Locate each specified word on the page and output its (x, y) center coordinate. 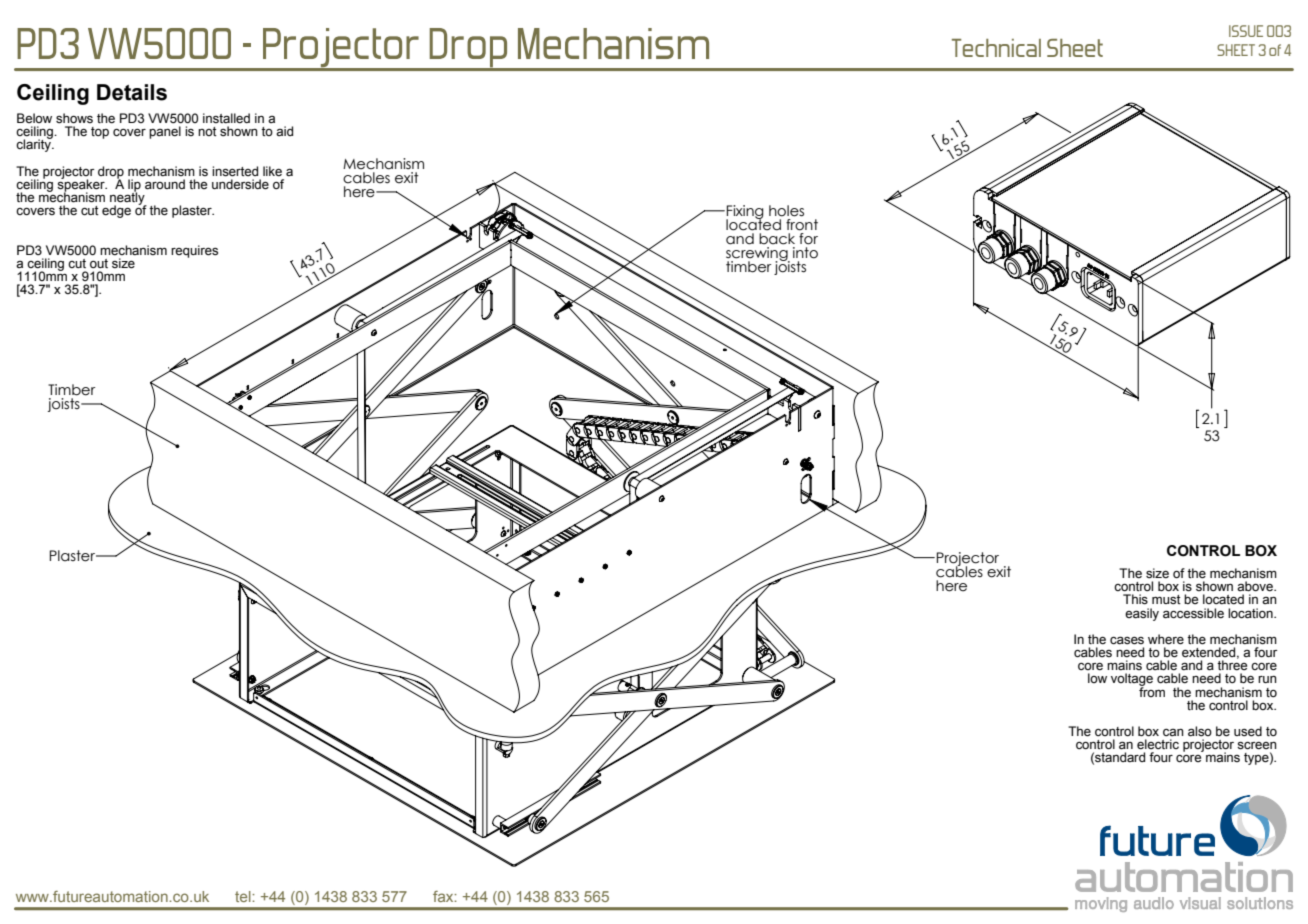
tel (244, 896)
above (1256, 586)
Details (132, 92)
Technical (996, 48)
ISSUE (1246, 31)
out (99, 263)
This (1135, 599)
